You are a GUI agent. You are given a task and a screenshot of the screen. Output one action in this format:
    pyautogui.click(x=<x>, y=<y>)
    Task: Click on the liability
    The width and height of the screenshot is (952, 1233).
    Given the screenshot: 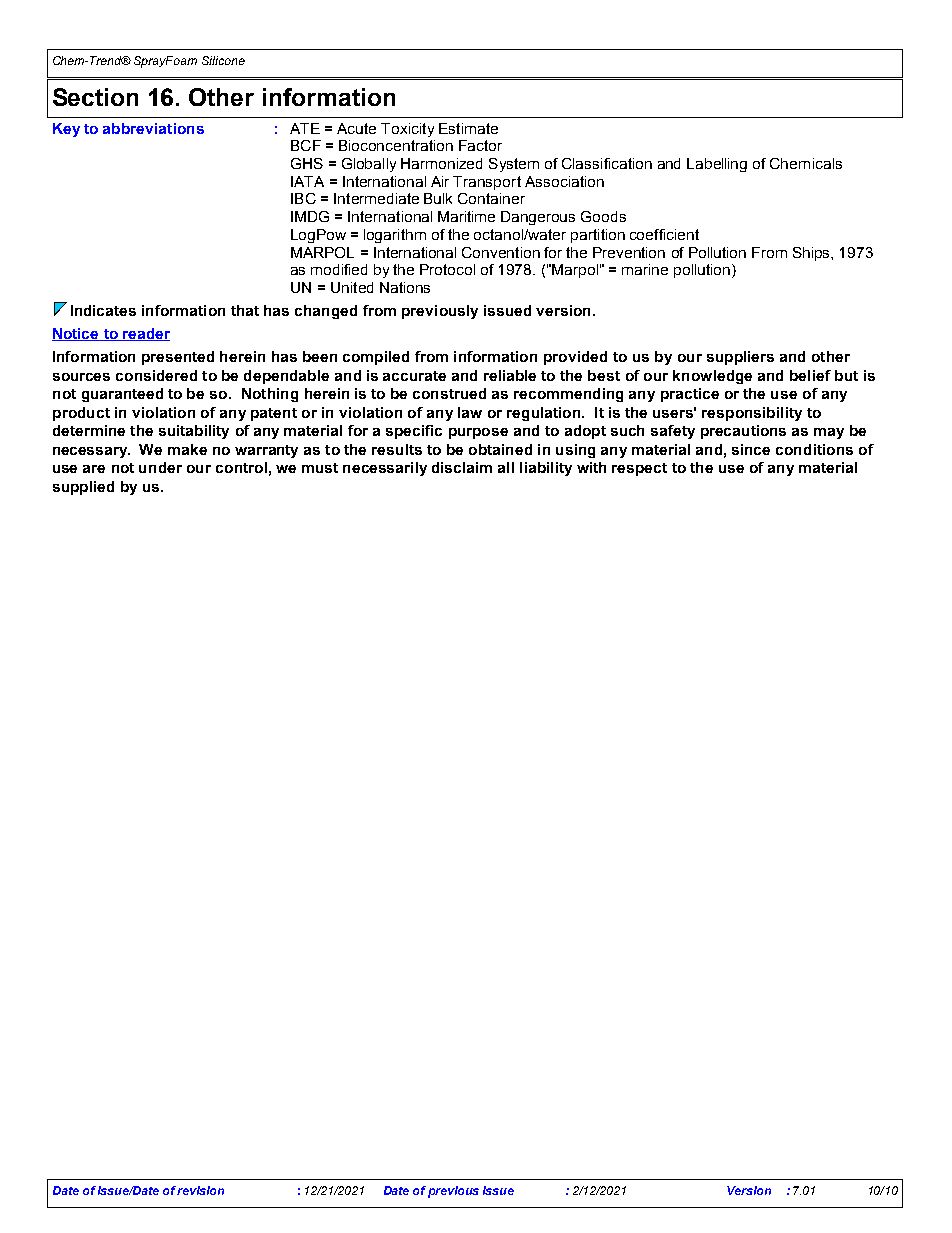 What is the action you would take?
    pyautogui.click(x=546, y=469)
